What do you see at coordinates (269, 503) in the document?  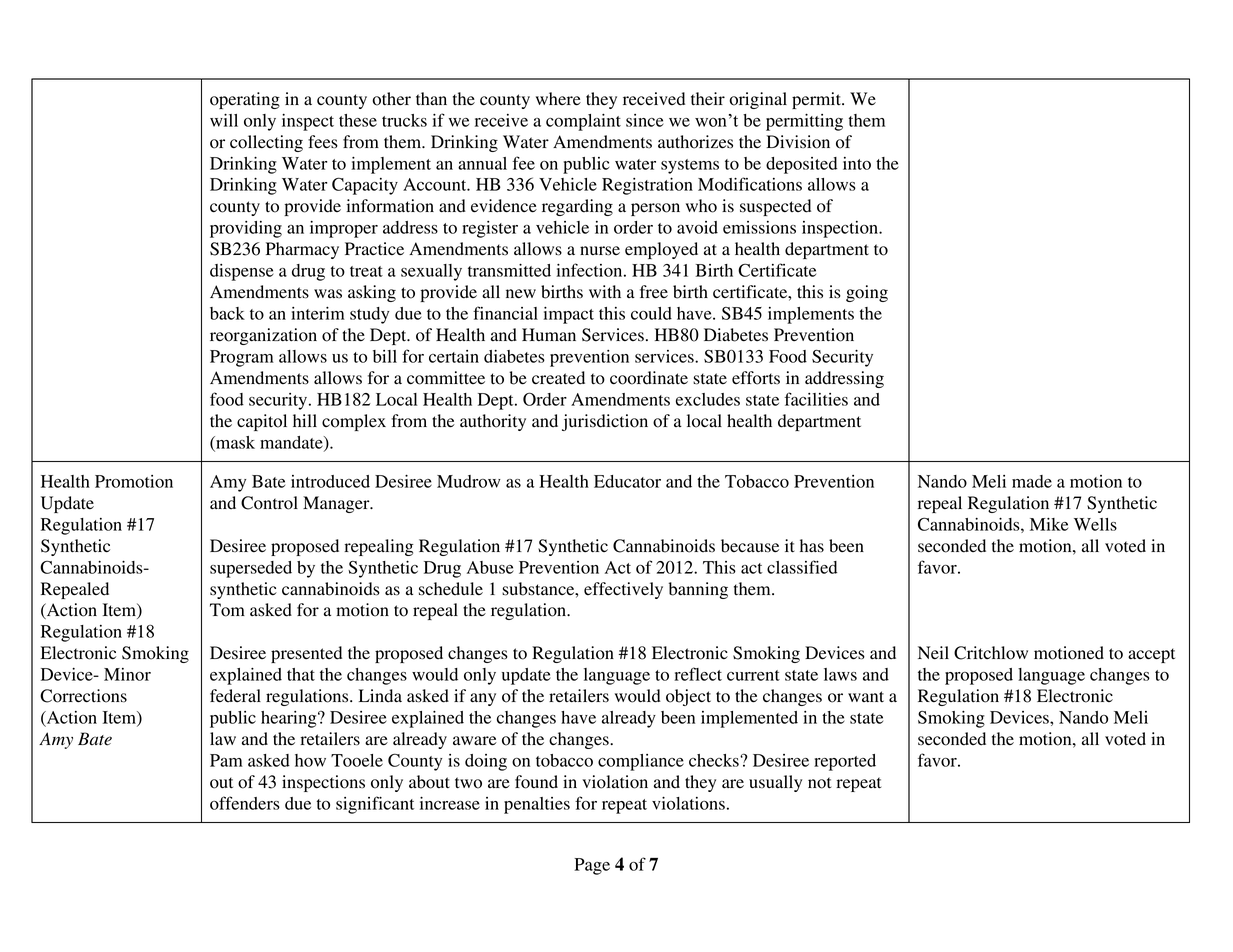 I see `Control` at bounding box center [269, 503].
